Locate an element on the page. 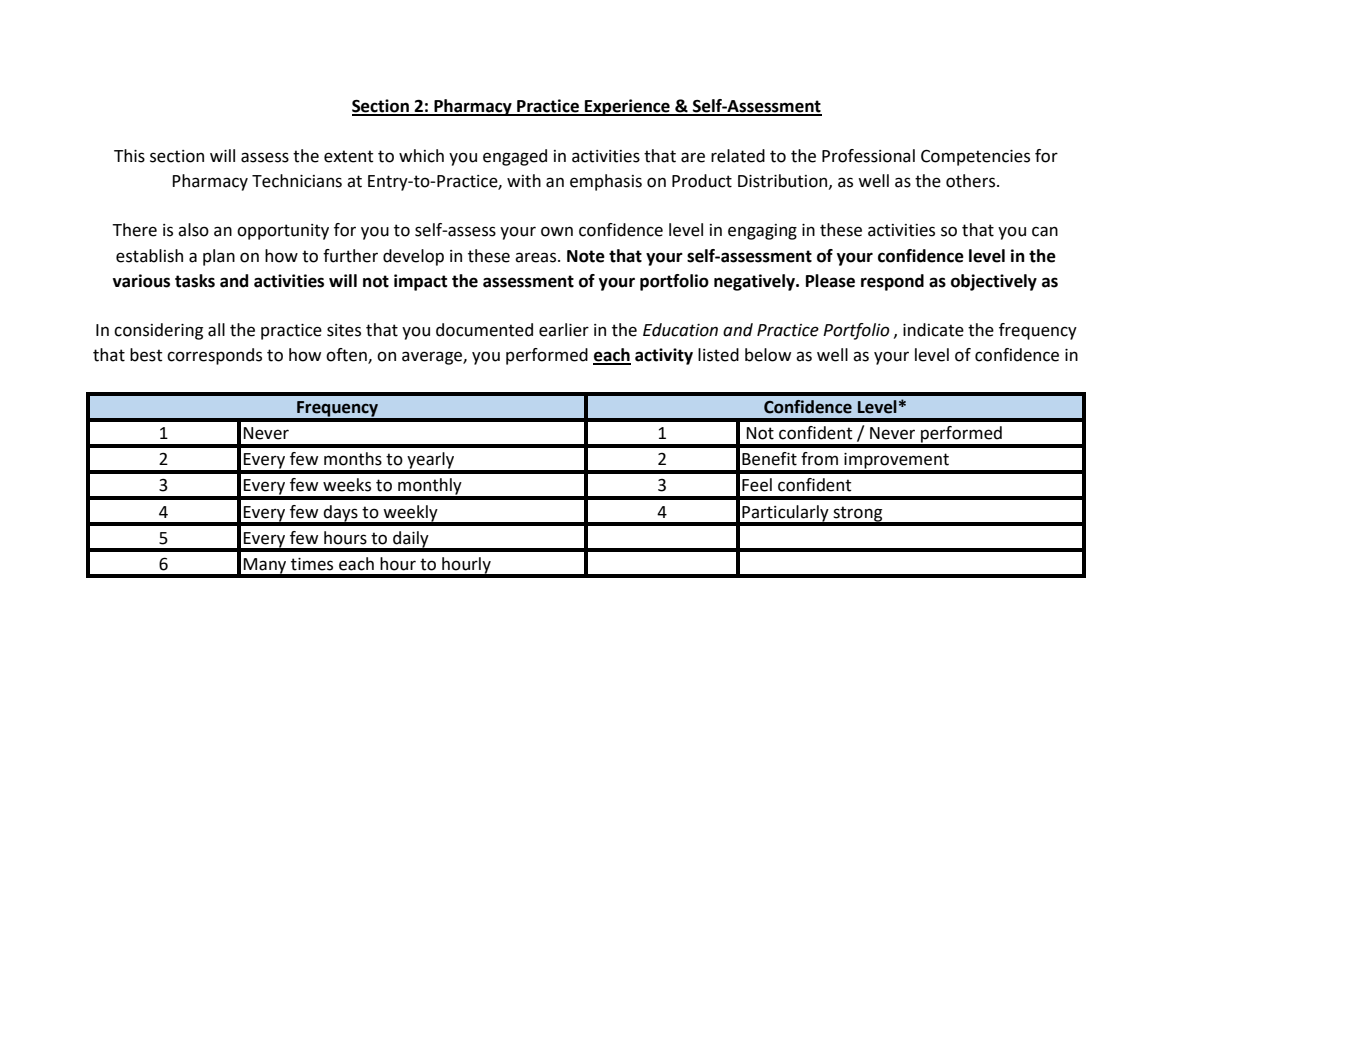  also is located at coordinates (193, 230).
